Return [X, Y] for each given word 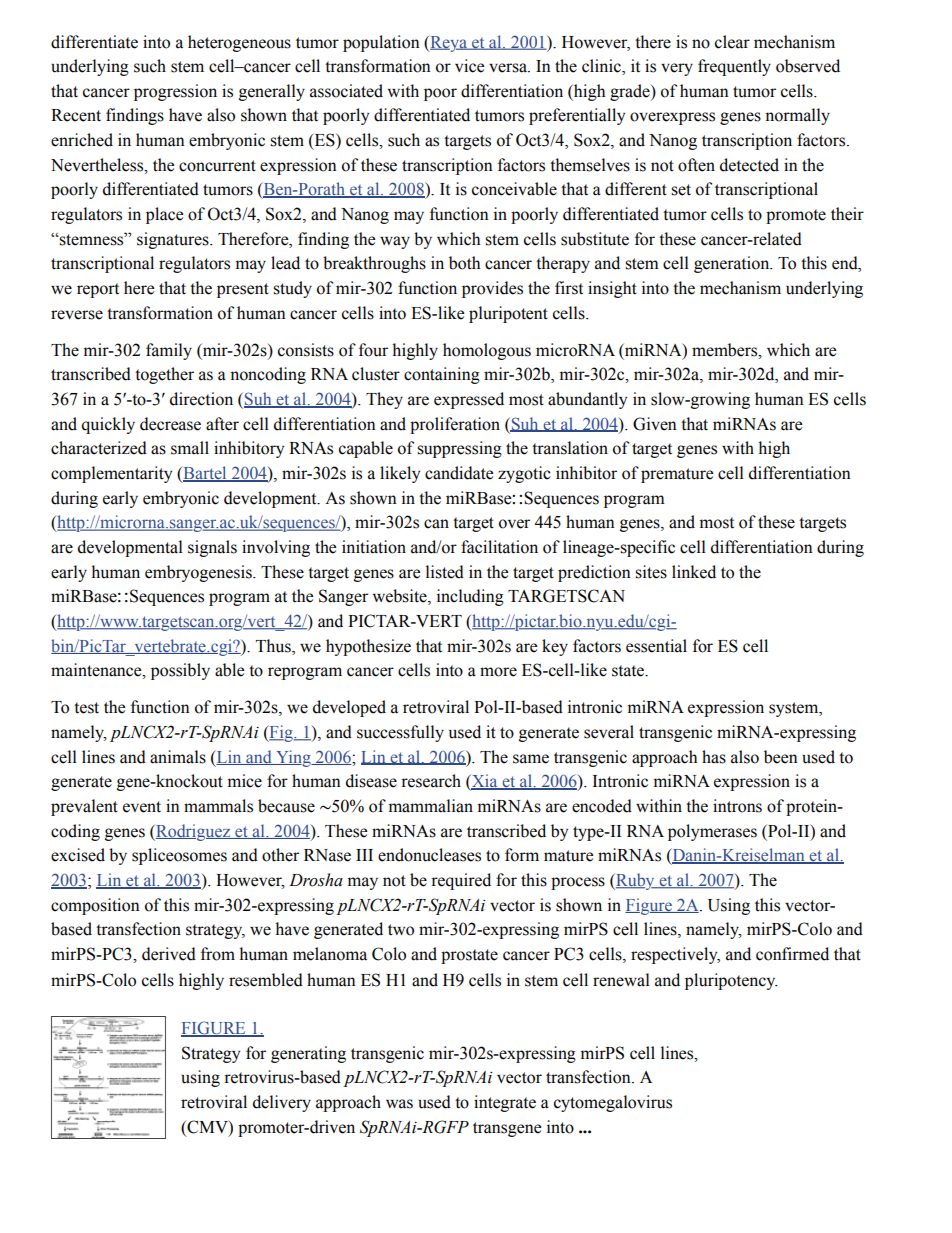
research [431, 781]
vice [469, 66]
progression [175, 92]
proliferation [455, 425]
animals [178, 757]
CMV [207, 1127]
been [781, 757]
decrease [170, 424]
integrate [505, 1103]
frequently [734, 67]
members [726, 350]
